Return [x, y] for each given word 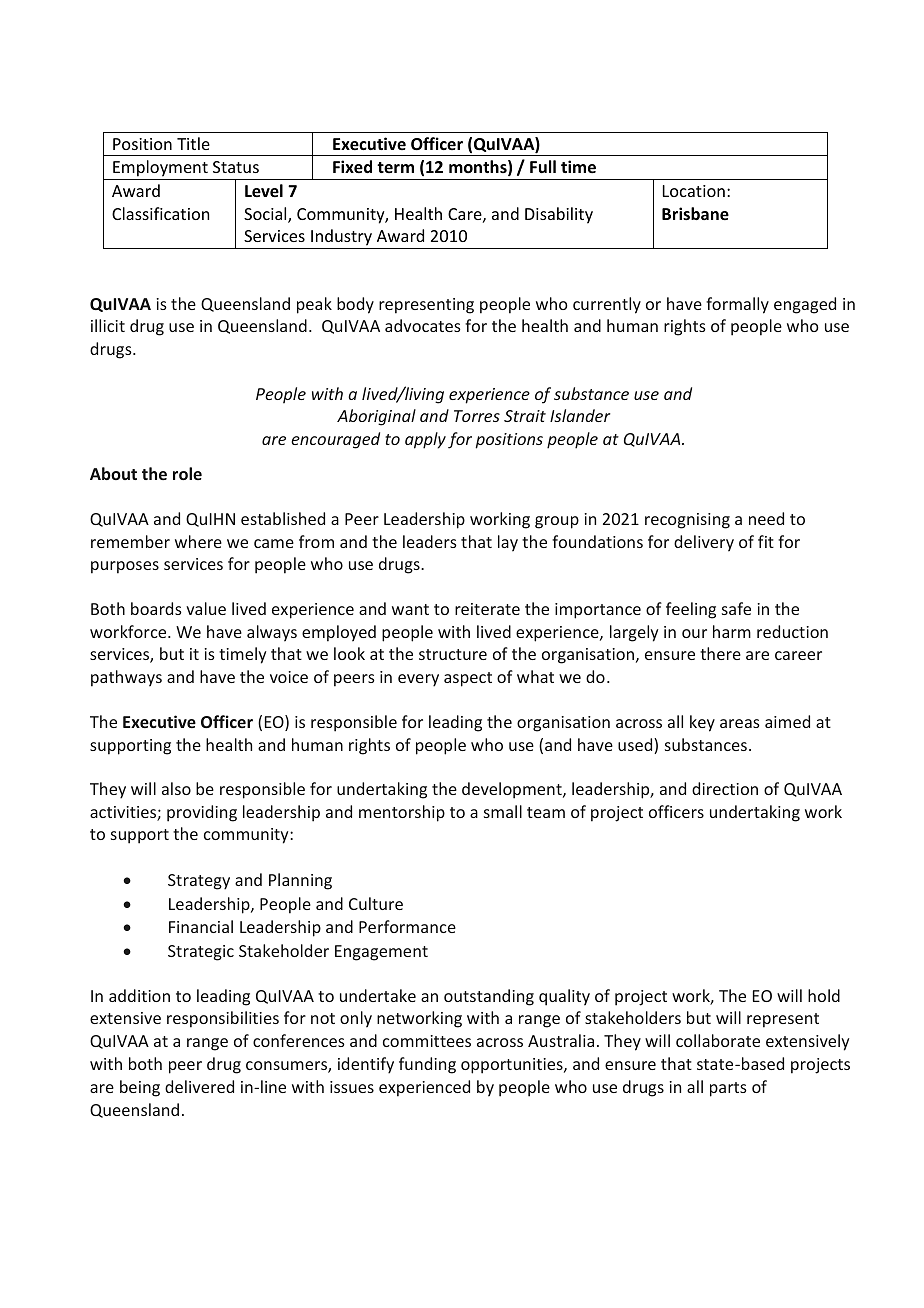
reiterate [487, 609]
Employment [160, 170]
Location [694, 191]
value [206, 608]
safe [736, 608]
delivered [199, 1086]
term [395, 167]
